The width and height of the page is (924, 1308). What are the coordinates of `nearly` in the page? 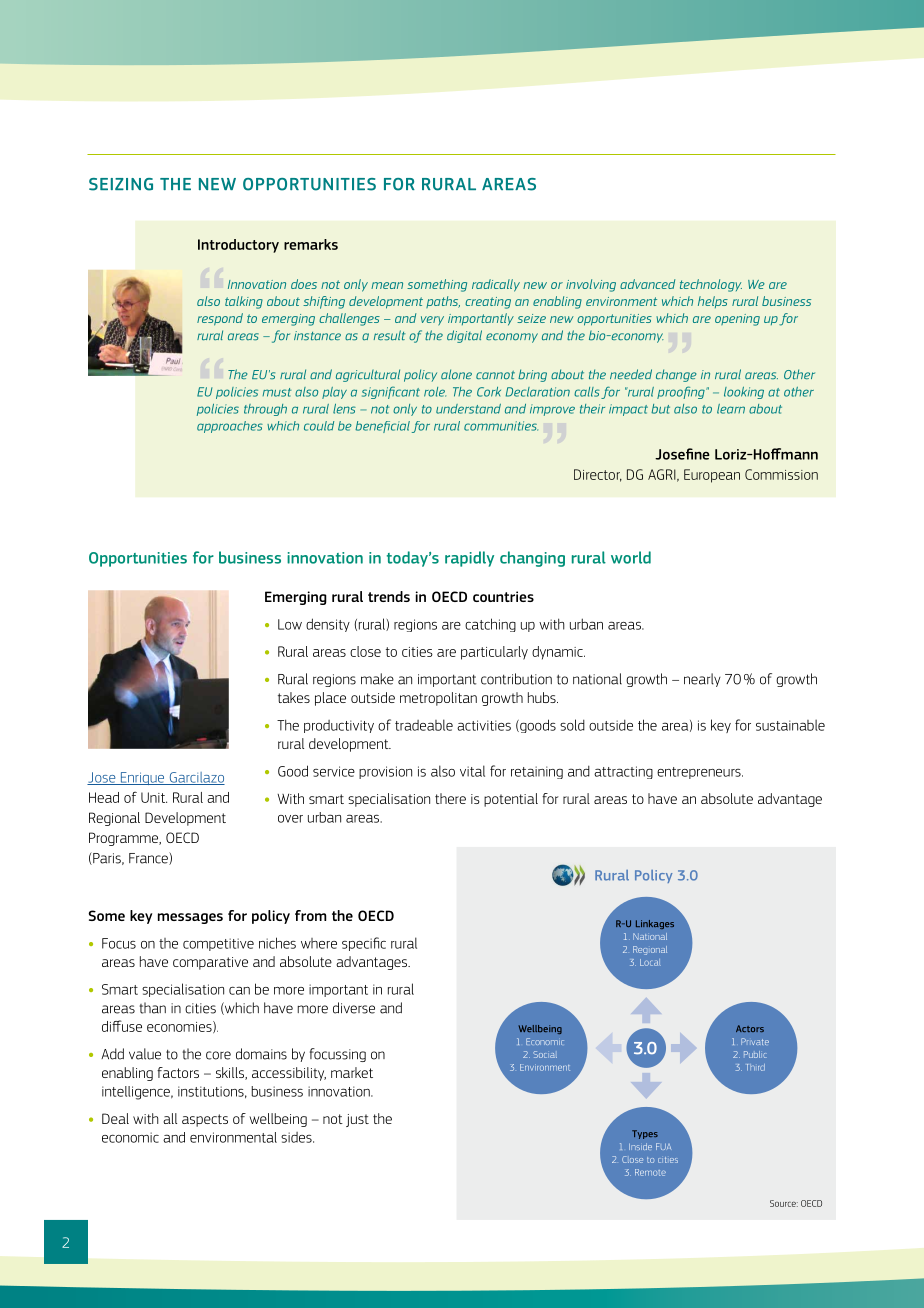 It's located at (702, 680).
